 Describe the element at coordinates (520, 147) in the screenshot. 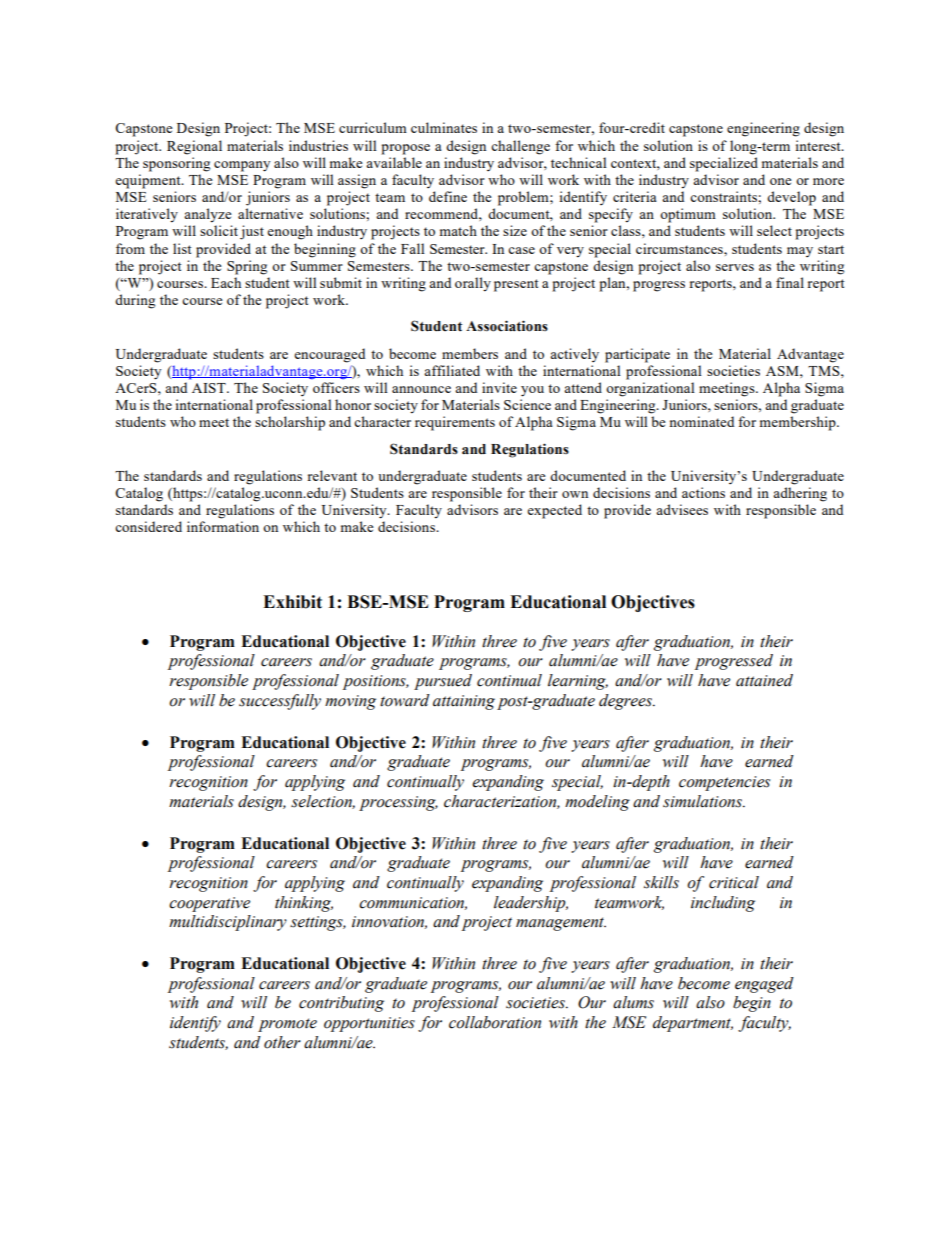

I see `challenge` at that location.
